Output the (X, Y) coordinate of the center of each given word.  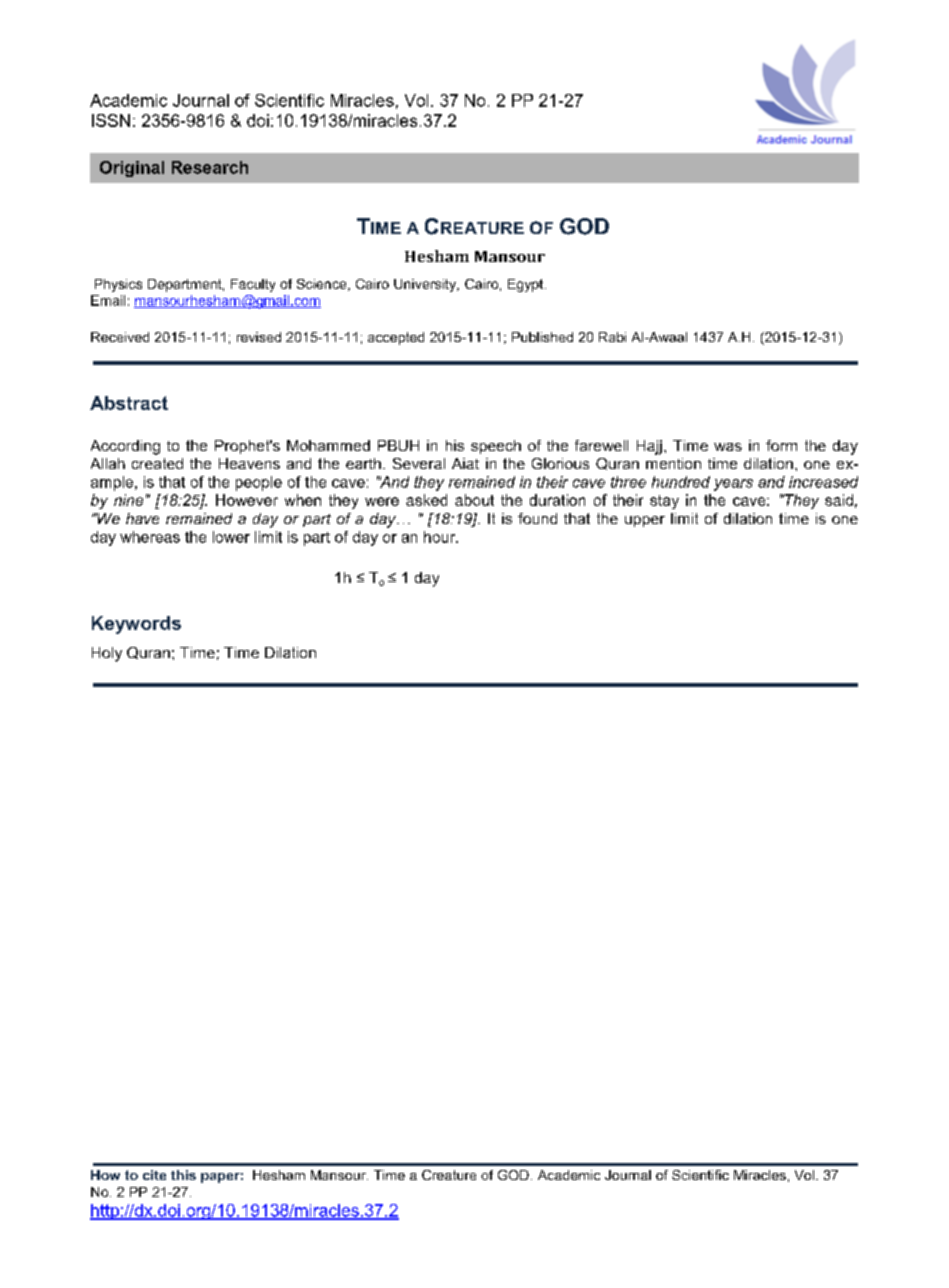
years (733, 485)
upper (645, 521)
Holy (107, 654)
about (474, 500)
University (426, 285)
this (183, 1175)
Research (210, 167)
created (157, 463)
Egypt (527, 285)
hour (441, 537)
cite (154, 1175)
